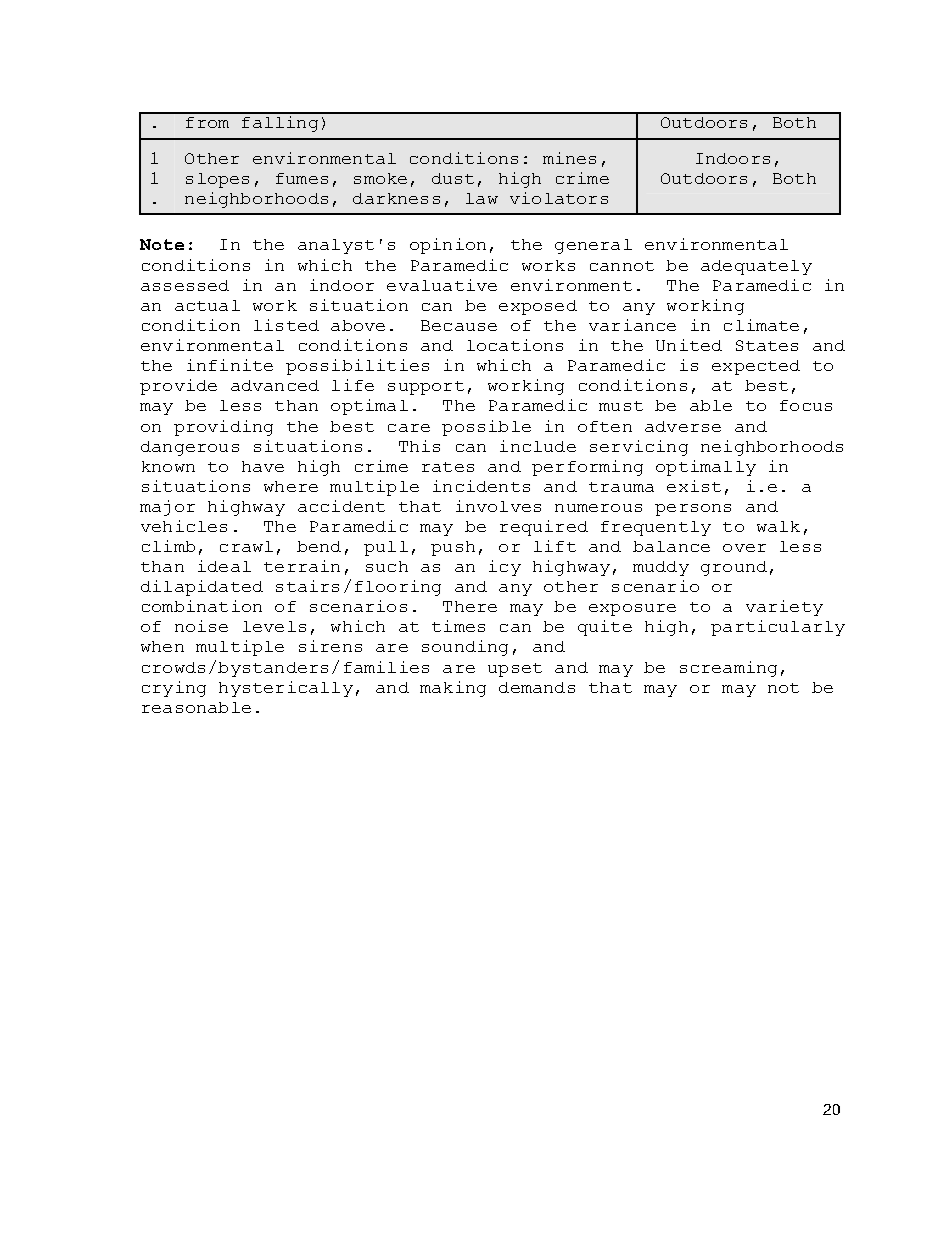 The image size is (952, 1233). Describe the element at coordinates (569, 158) in the image. I see `mines` at that location.
